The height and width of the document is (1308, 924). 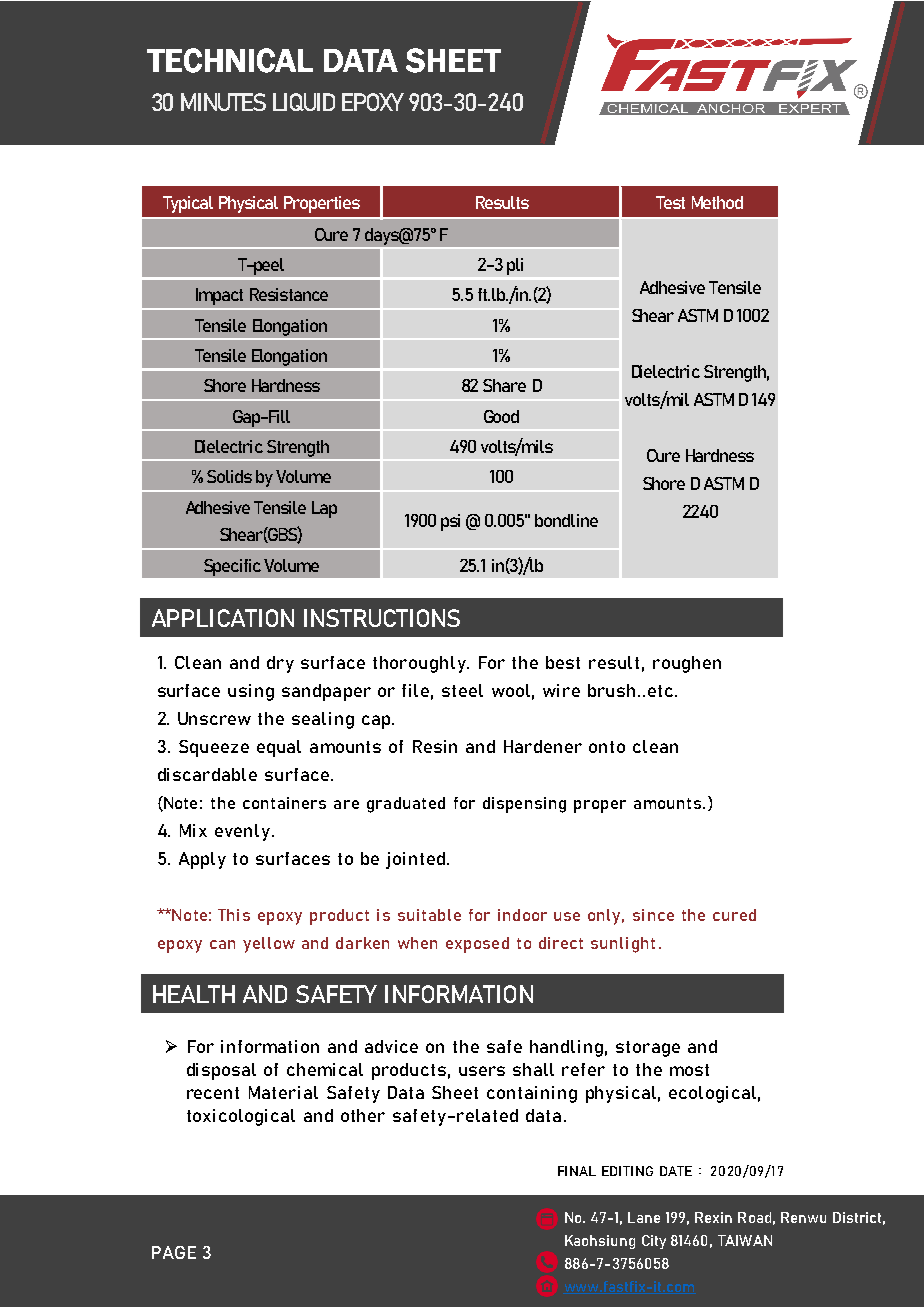 I want to click on PAGE, so click(x=174, y=1252).
